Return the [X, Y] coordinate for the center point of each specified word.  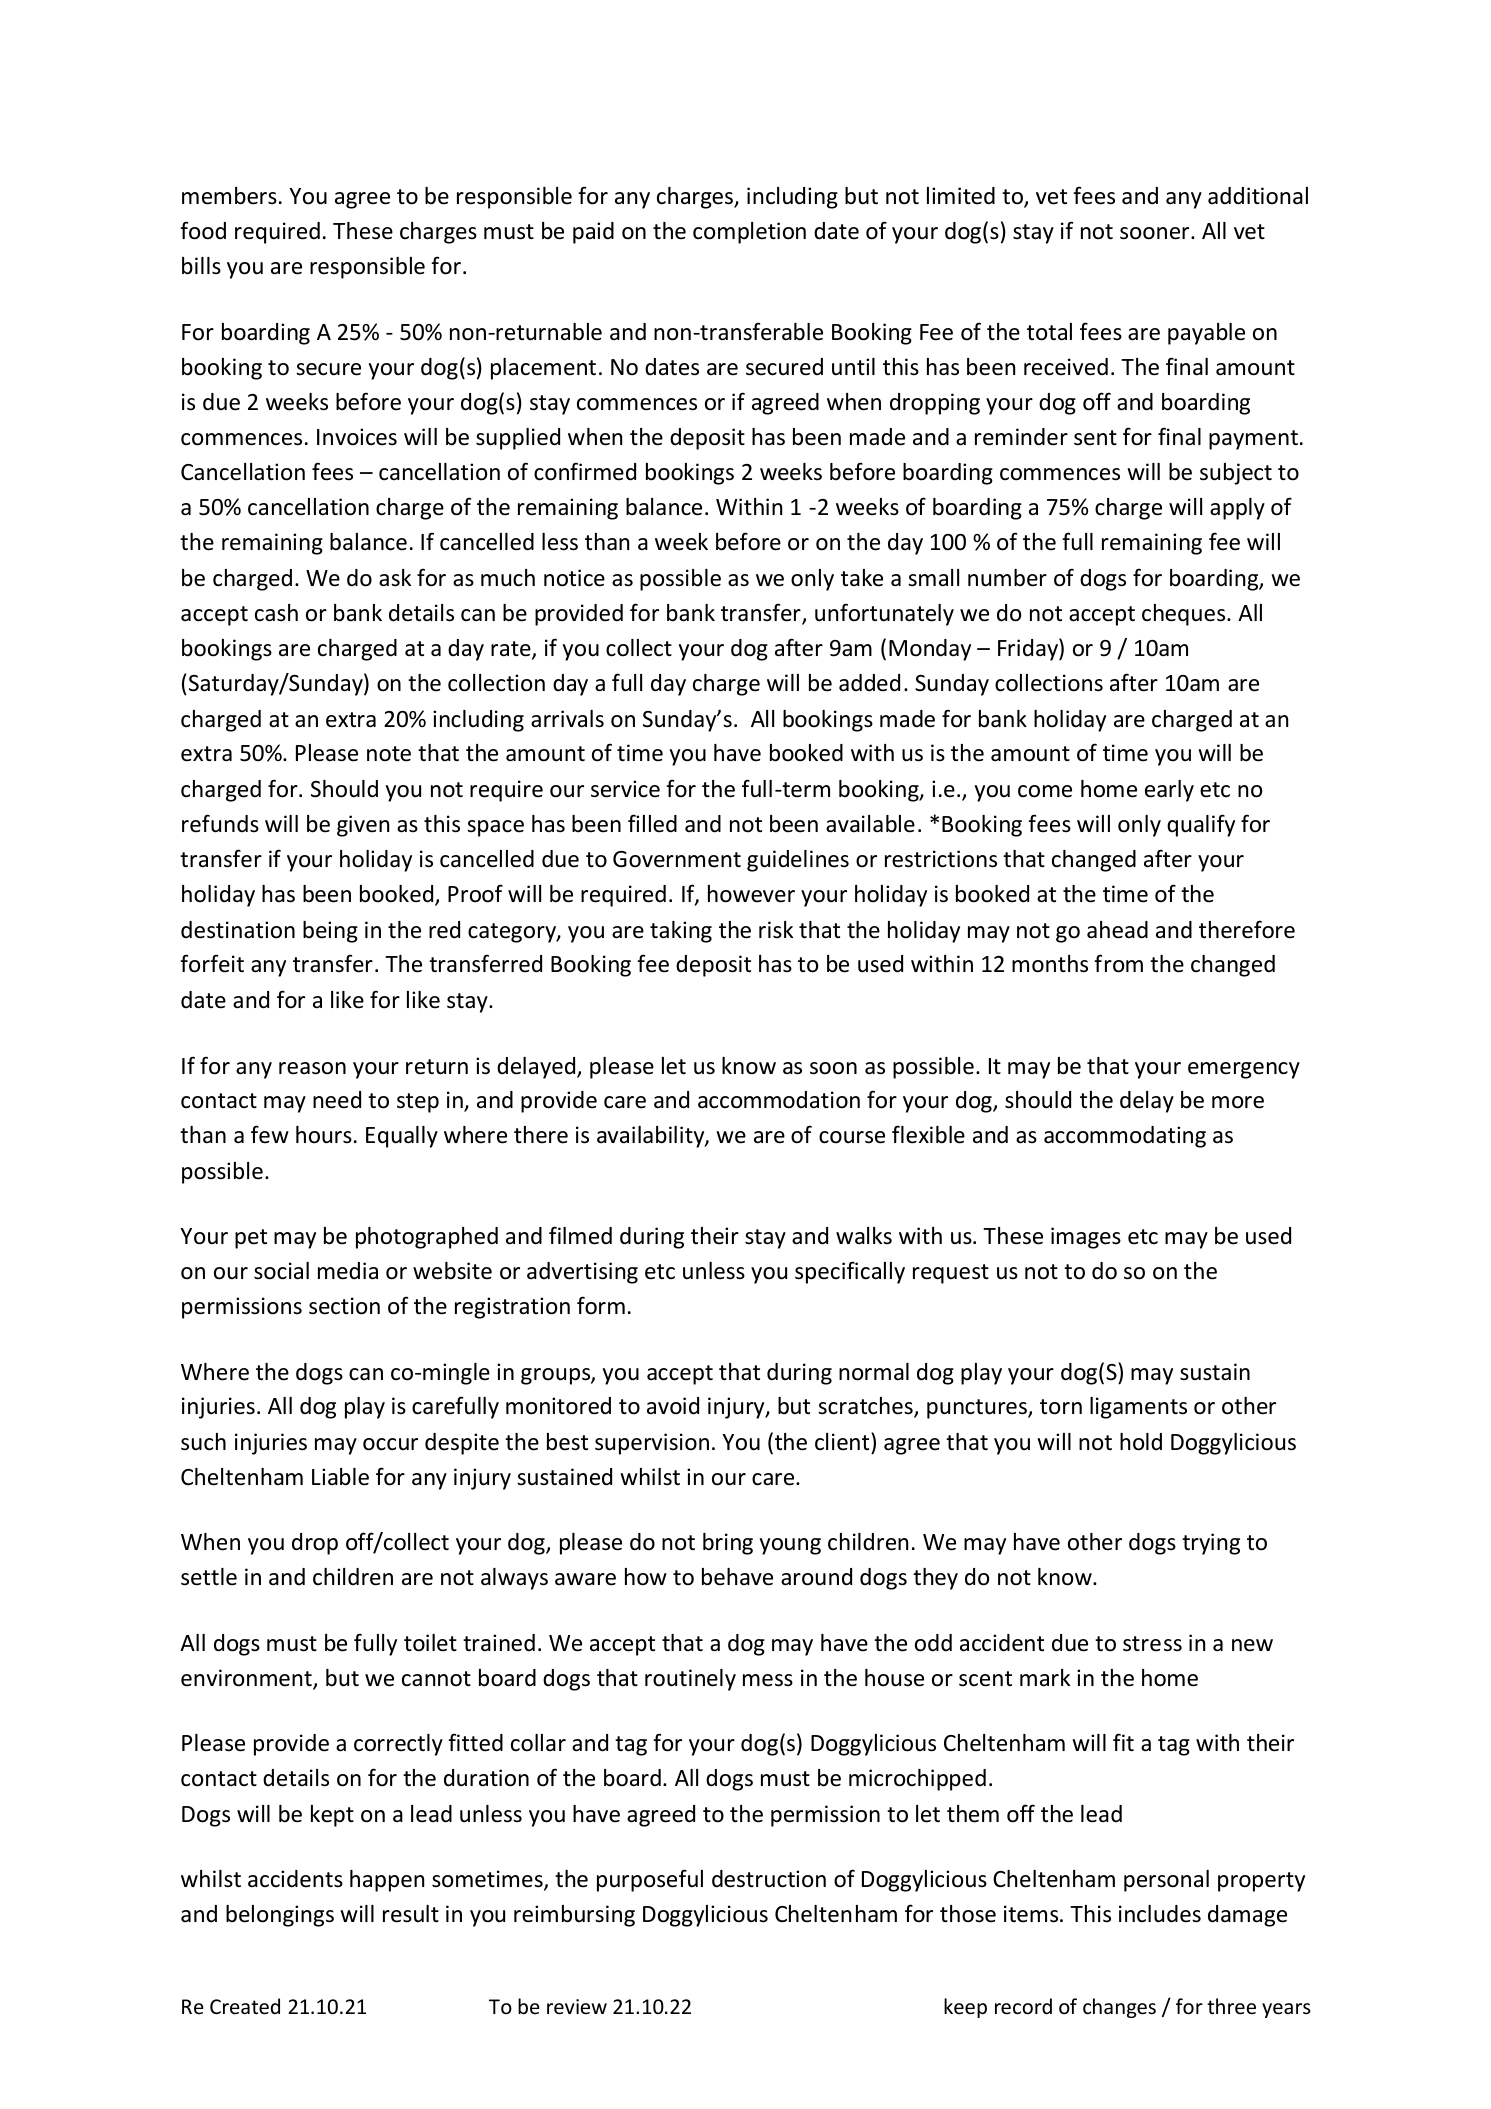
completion [749, 233]
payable [1206, 334]
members [229, 196]
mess [768, 1680]
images [1086, 1238]
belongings [280, 1916]
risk [776, 930]
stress [1152, 1644]
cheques [1185, 615]
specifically [850, 1272]
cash [276, 613]
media [348, 1271]
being [330, 932]
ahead [1117, 930]
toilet [430, 1643]
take [862, 578]
